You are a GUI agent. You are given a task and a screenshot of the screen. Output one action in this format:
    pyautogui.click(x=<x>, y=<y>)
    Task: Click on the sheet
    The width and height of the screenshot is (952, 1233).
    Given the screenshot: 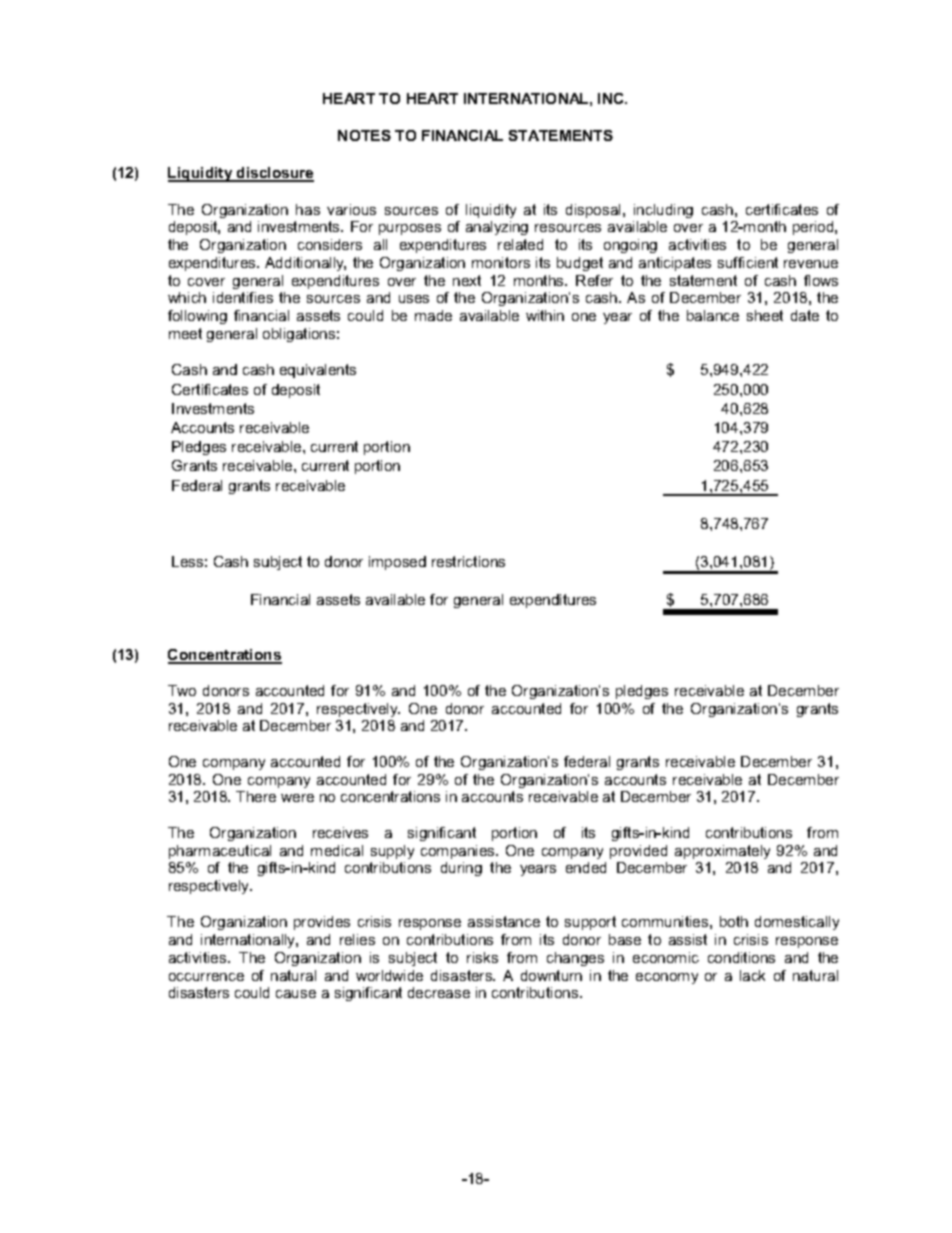 What is the action you would take?
    pyautogui.click(x=765, y=315)
